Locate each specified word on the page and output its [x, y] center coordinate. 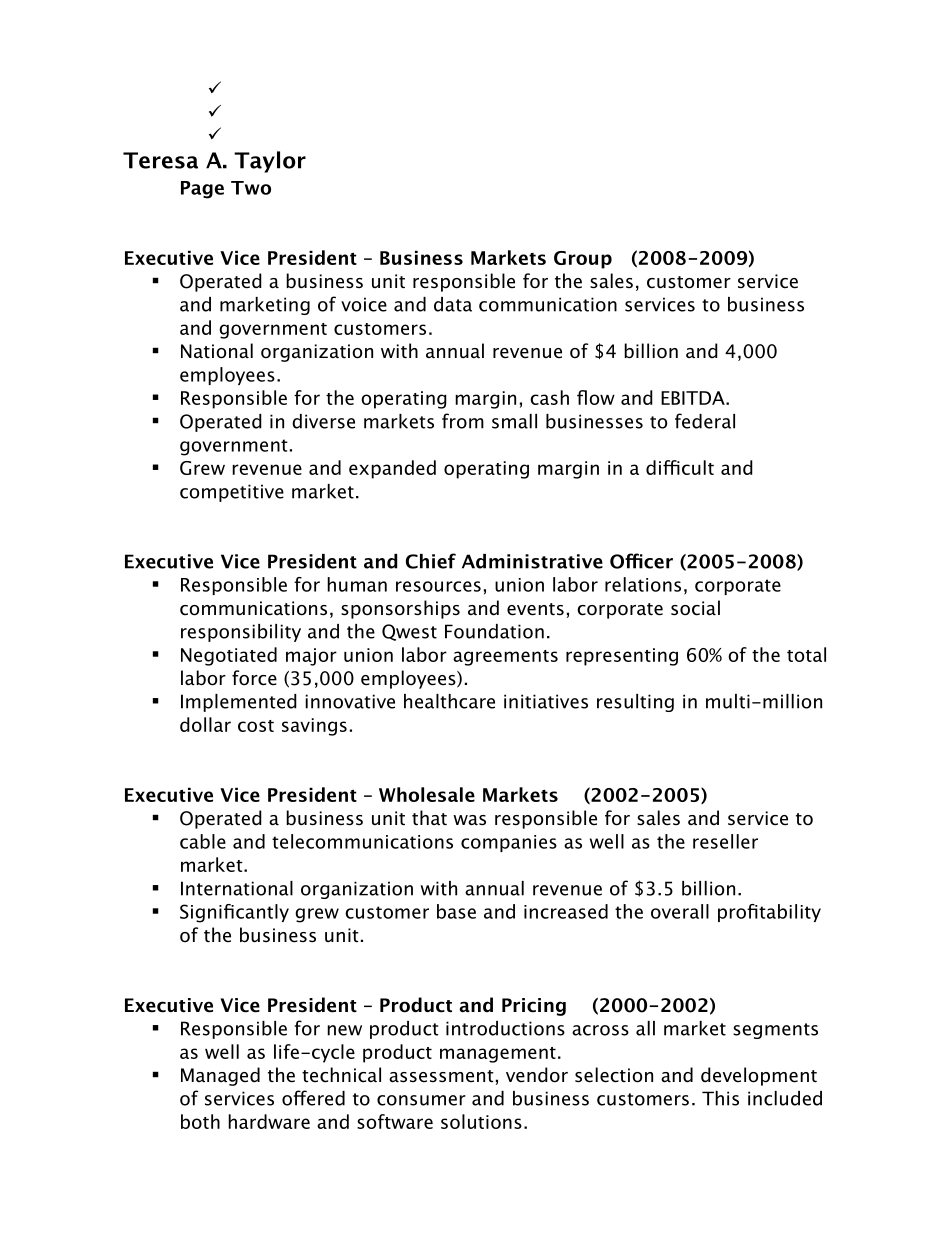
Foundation [494, 631]
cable [203, 841]
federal [705, 421]
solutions [481, 1121]
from [463, 421]
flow [596, 397]
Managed [220, 1076]
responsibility [241, 633]
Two [251, 188]
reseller [725, 841]
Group [583, 260]
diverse [323, 421]
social [695, 608]
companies [509, 843]
